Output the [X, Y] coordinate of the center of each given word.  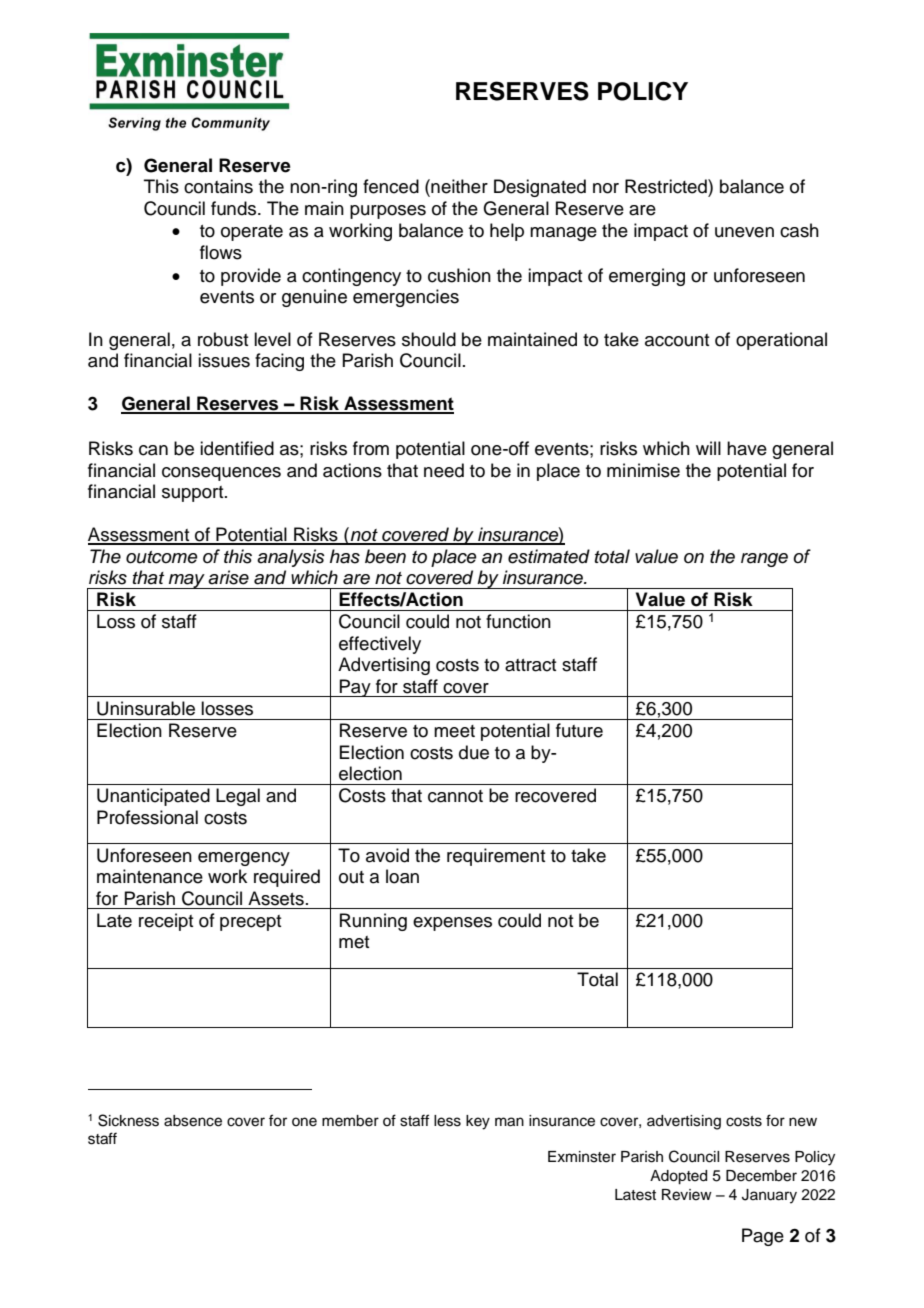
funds [235, 208]
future [579, 730]
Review [687, 1195]
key [478, 1122]
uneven [744, 232]
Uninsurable [146, 708]
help [507, 232]
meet [454, 731]
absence [193, 1121]
